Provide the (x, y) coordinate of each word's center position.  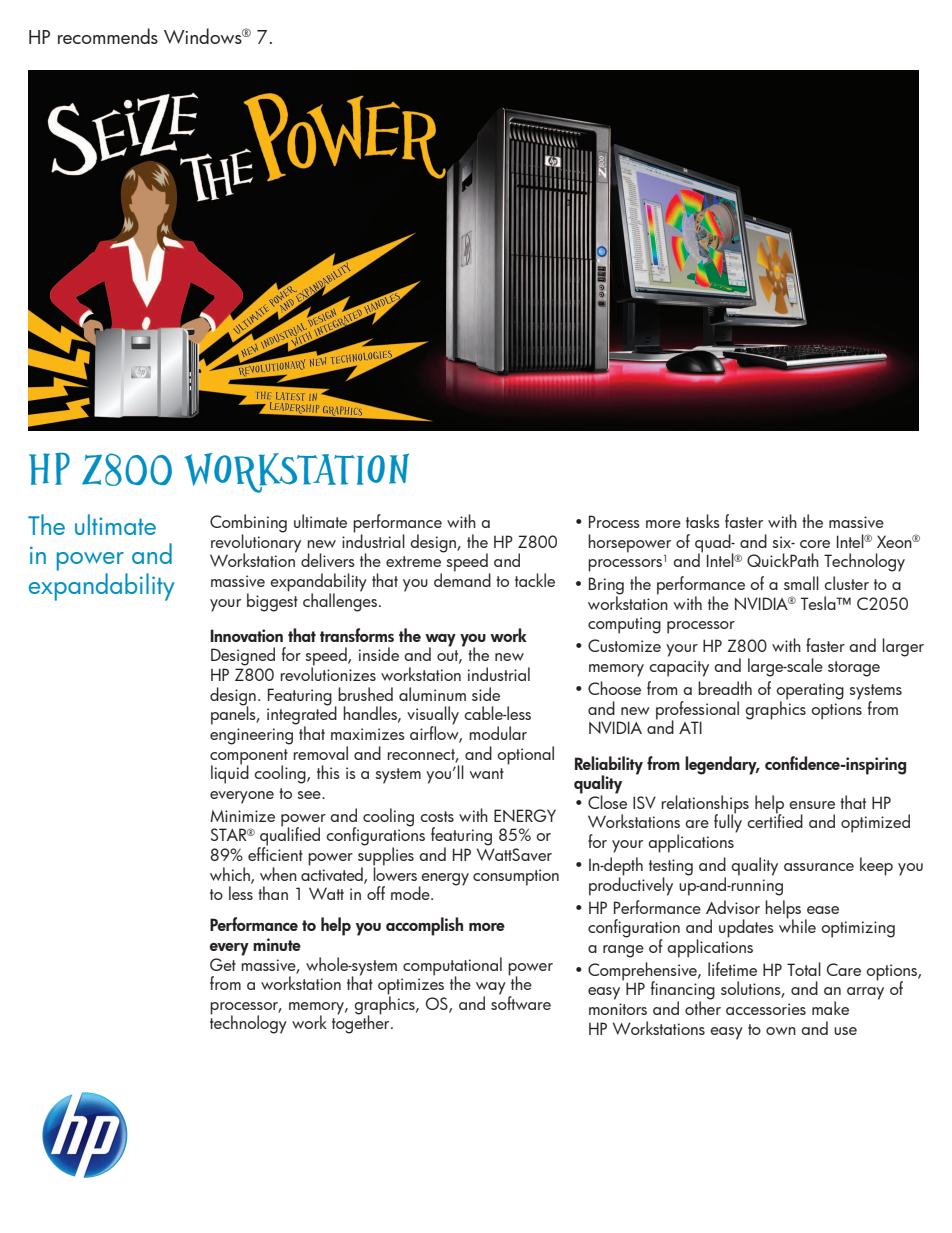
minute (277, 944)
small (801, 583)
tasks (703, 521)
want (486, 773)
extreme (413, 561)
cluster (847, 583)
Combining (248, 524)
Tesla (819, 603)
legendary (722, 765)
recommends (108, 36)
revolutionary (256, 543)
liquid (230, 773)
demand (462, 579)
